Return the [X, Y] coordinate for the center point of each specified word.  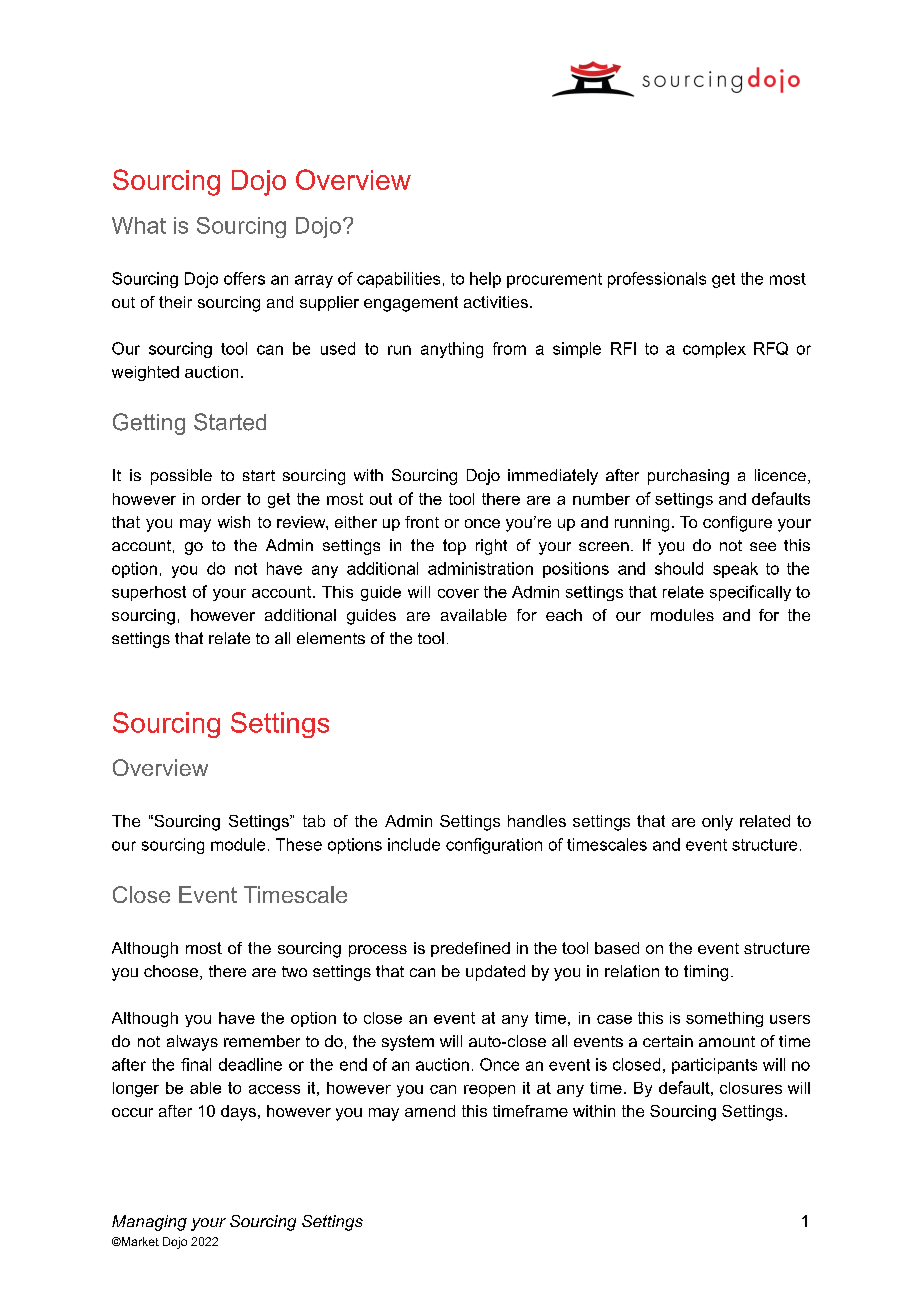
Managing [149, 1223]
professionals [657, 280]
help [485, 280]
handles [537, 821]
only [717, 823]
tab [314, 821]
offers [244, 278]
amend [430, 1111]
